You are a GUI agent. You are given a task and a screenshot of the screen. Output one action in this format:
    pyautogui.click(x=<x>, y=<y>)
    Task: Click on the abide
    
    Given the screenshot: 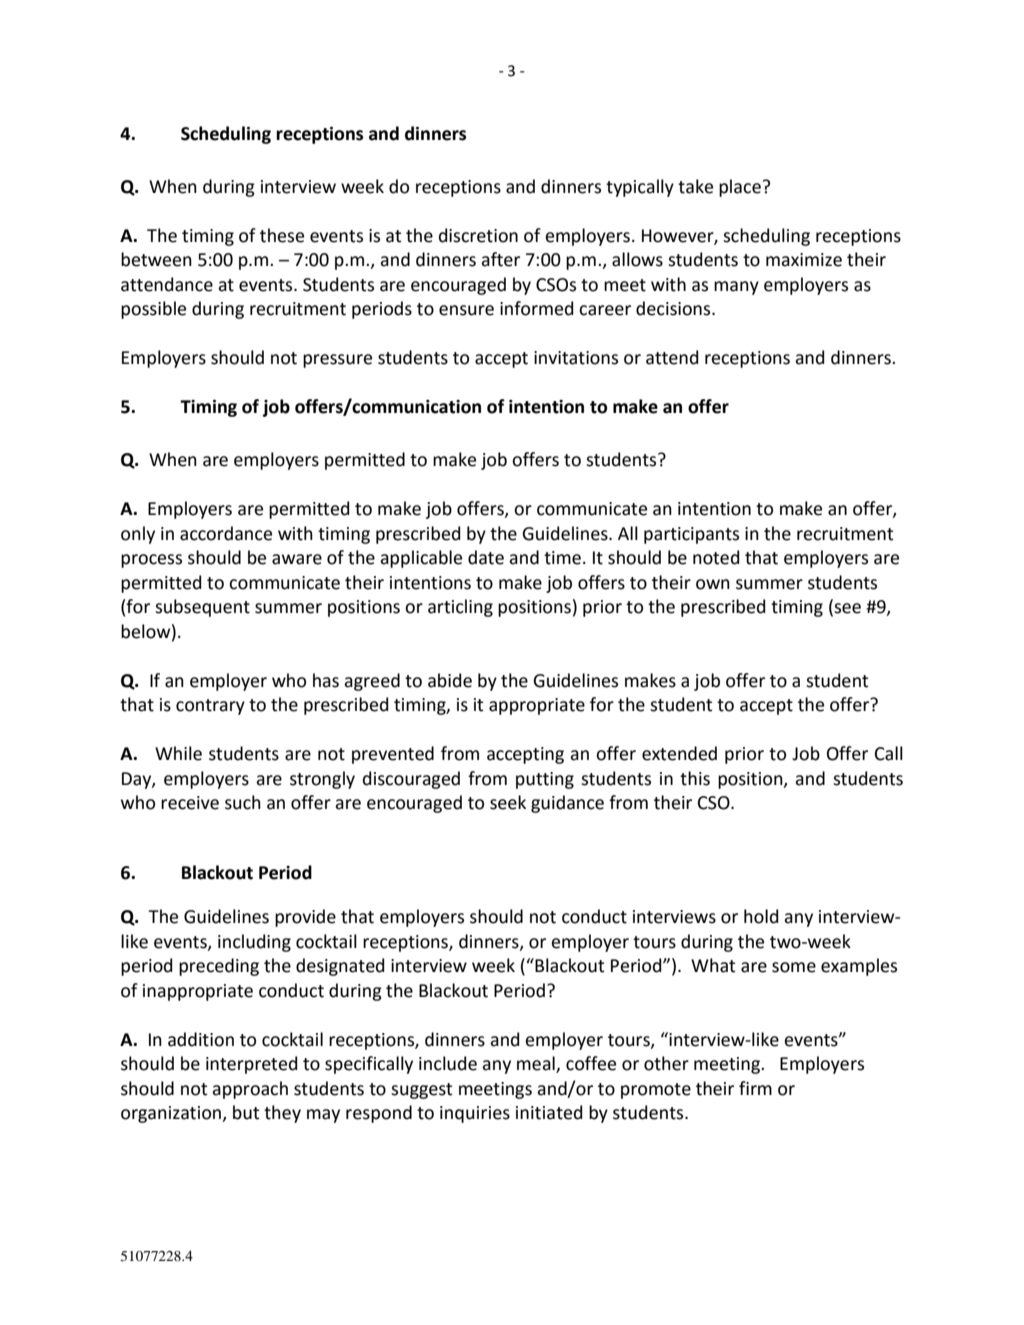 What is the action you would take?
    pyautogui.click(x=450, y=680)
